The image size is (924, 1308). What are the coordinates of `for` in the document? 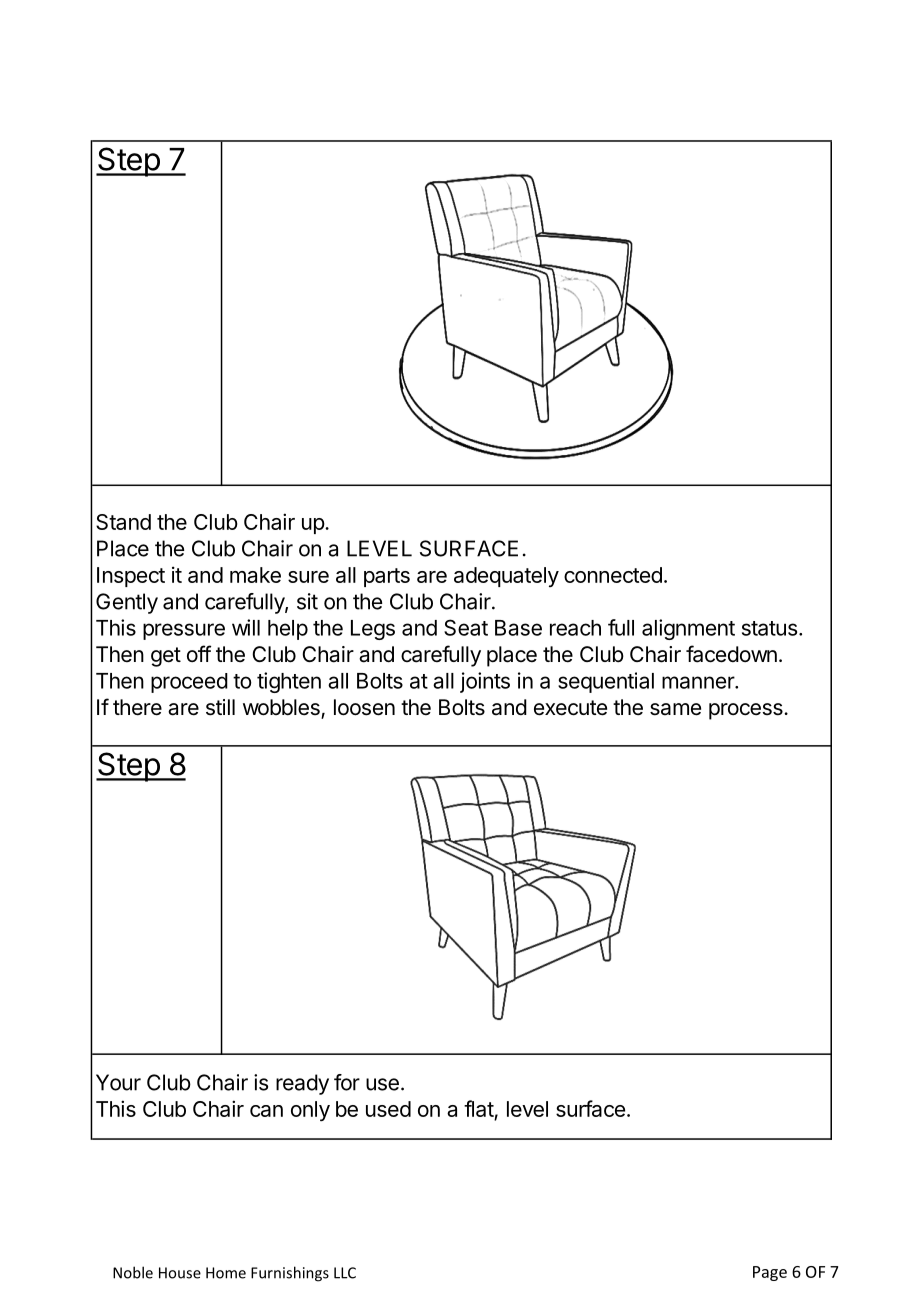 It's located at (347, 1082).
